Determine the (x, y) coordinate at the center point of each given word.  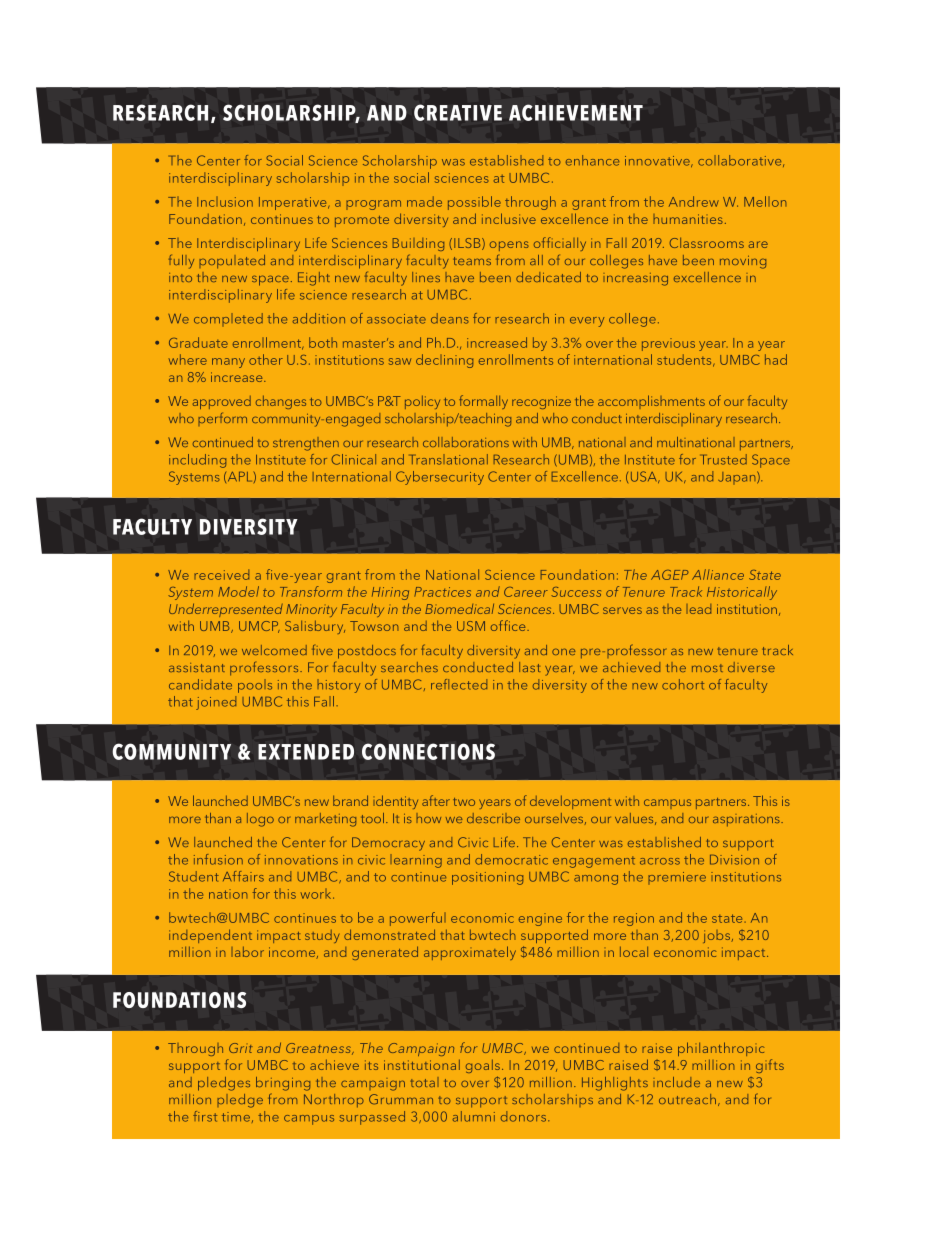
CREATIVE (458, 112)
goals (483, 1066)
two (464, 802)
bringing (283, 1084)
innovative (658, 161)
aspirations (747, 820)
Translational (448, 459)
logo (260, 820)
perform (222, 419)
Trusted (723, 459)
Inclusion (225, 202)
